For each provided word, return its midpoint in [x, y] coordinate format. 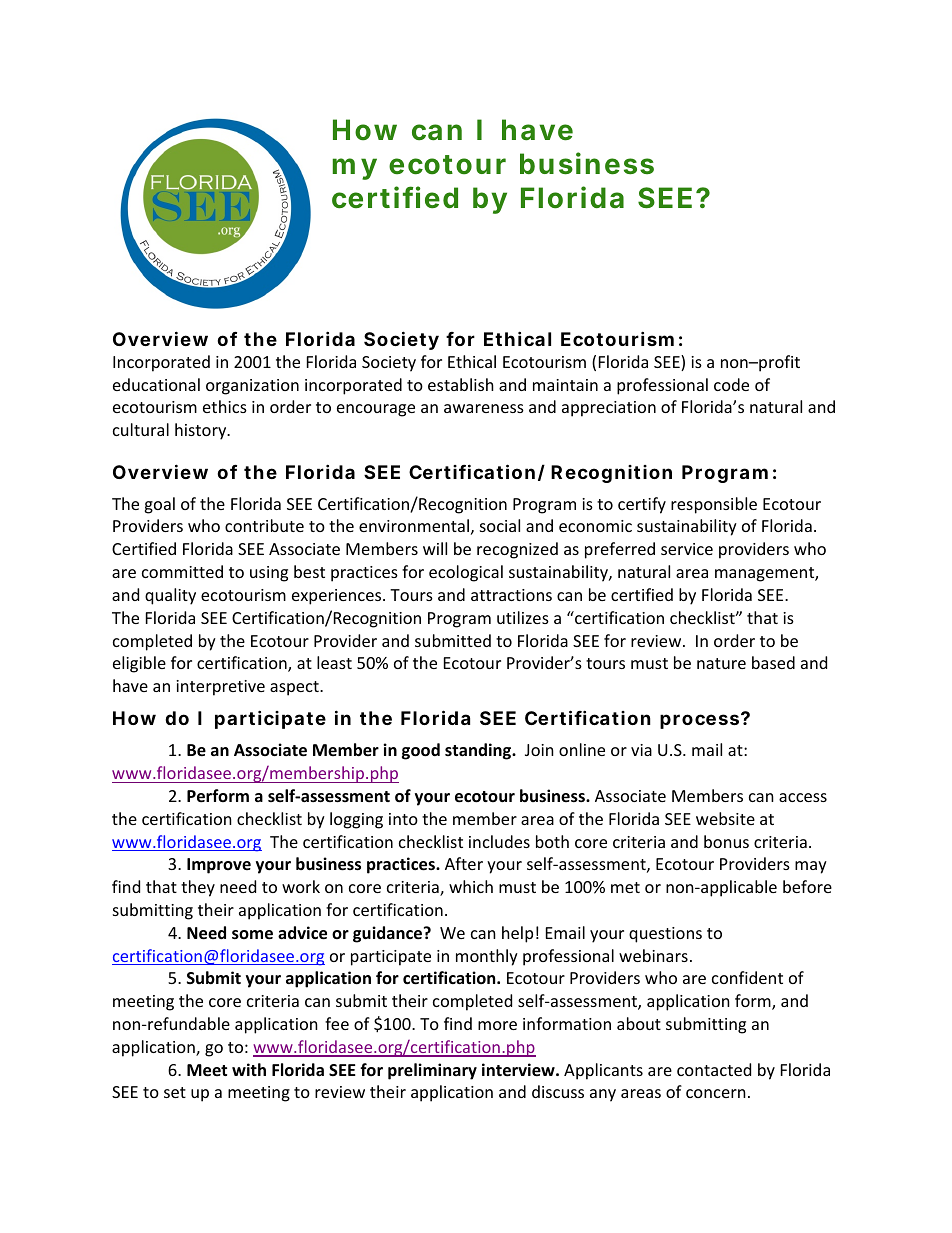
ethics [225, 406]
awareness [484, 408]
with [249, 1069]
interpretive [220, 688]
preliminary [432, 1071]
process [699, 721]
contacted [714, 1069]
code [731, 384]
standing [479, 751]
